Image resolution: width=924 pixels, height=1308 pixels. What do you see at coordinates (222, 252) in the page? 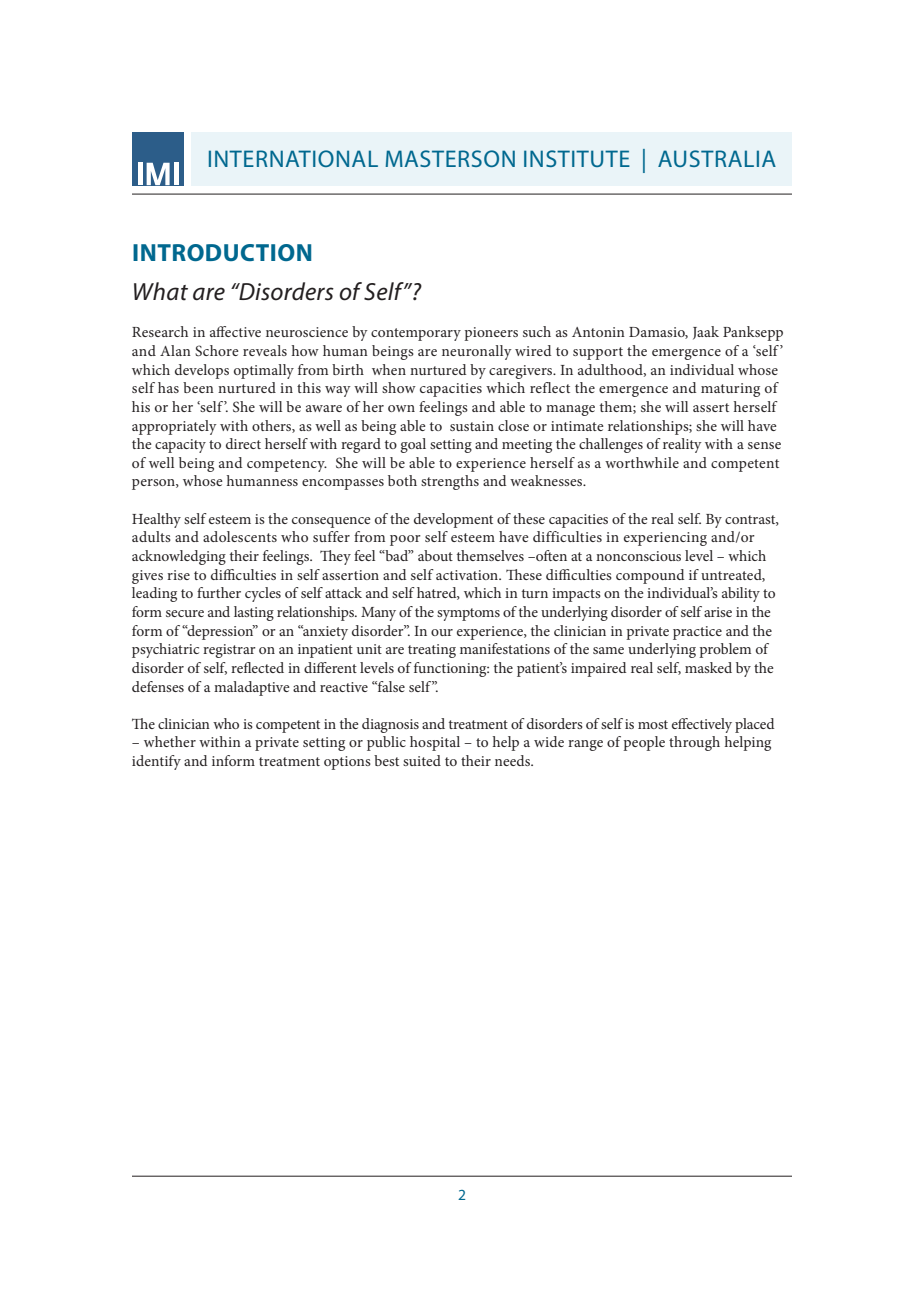
I see `INTRODUCTION` at bounding box center [222, 252].
